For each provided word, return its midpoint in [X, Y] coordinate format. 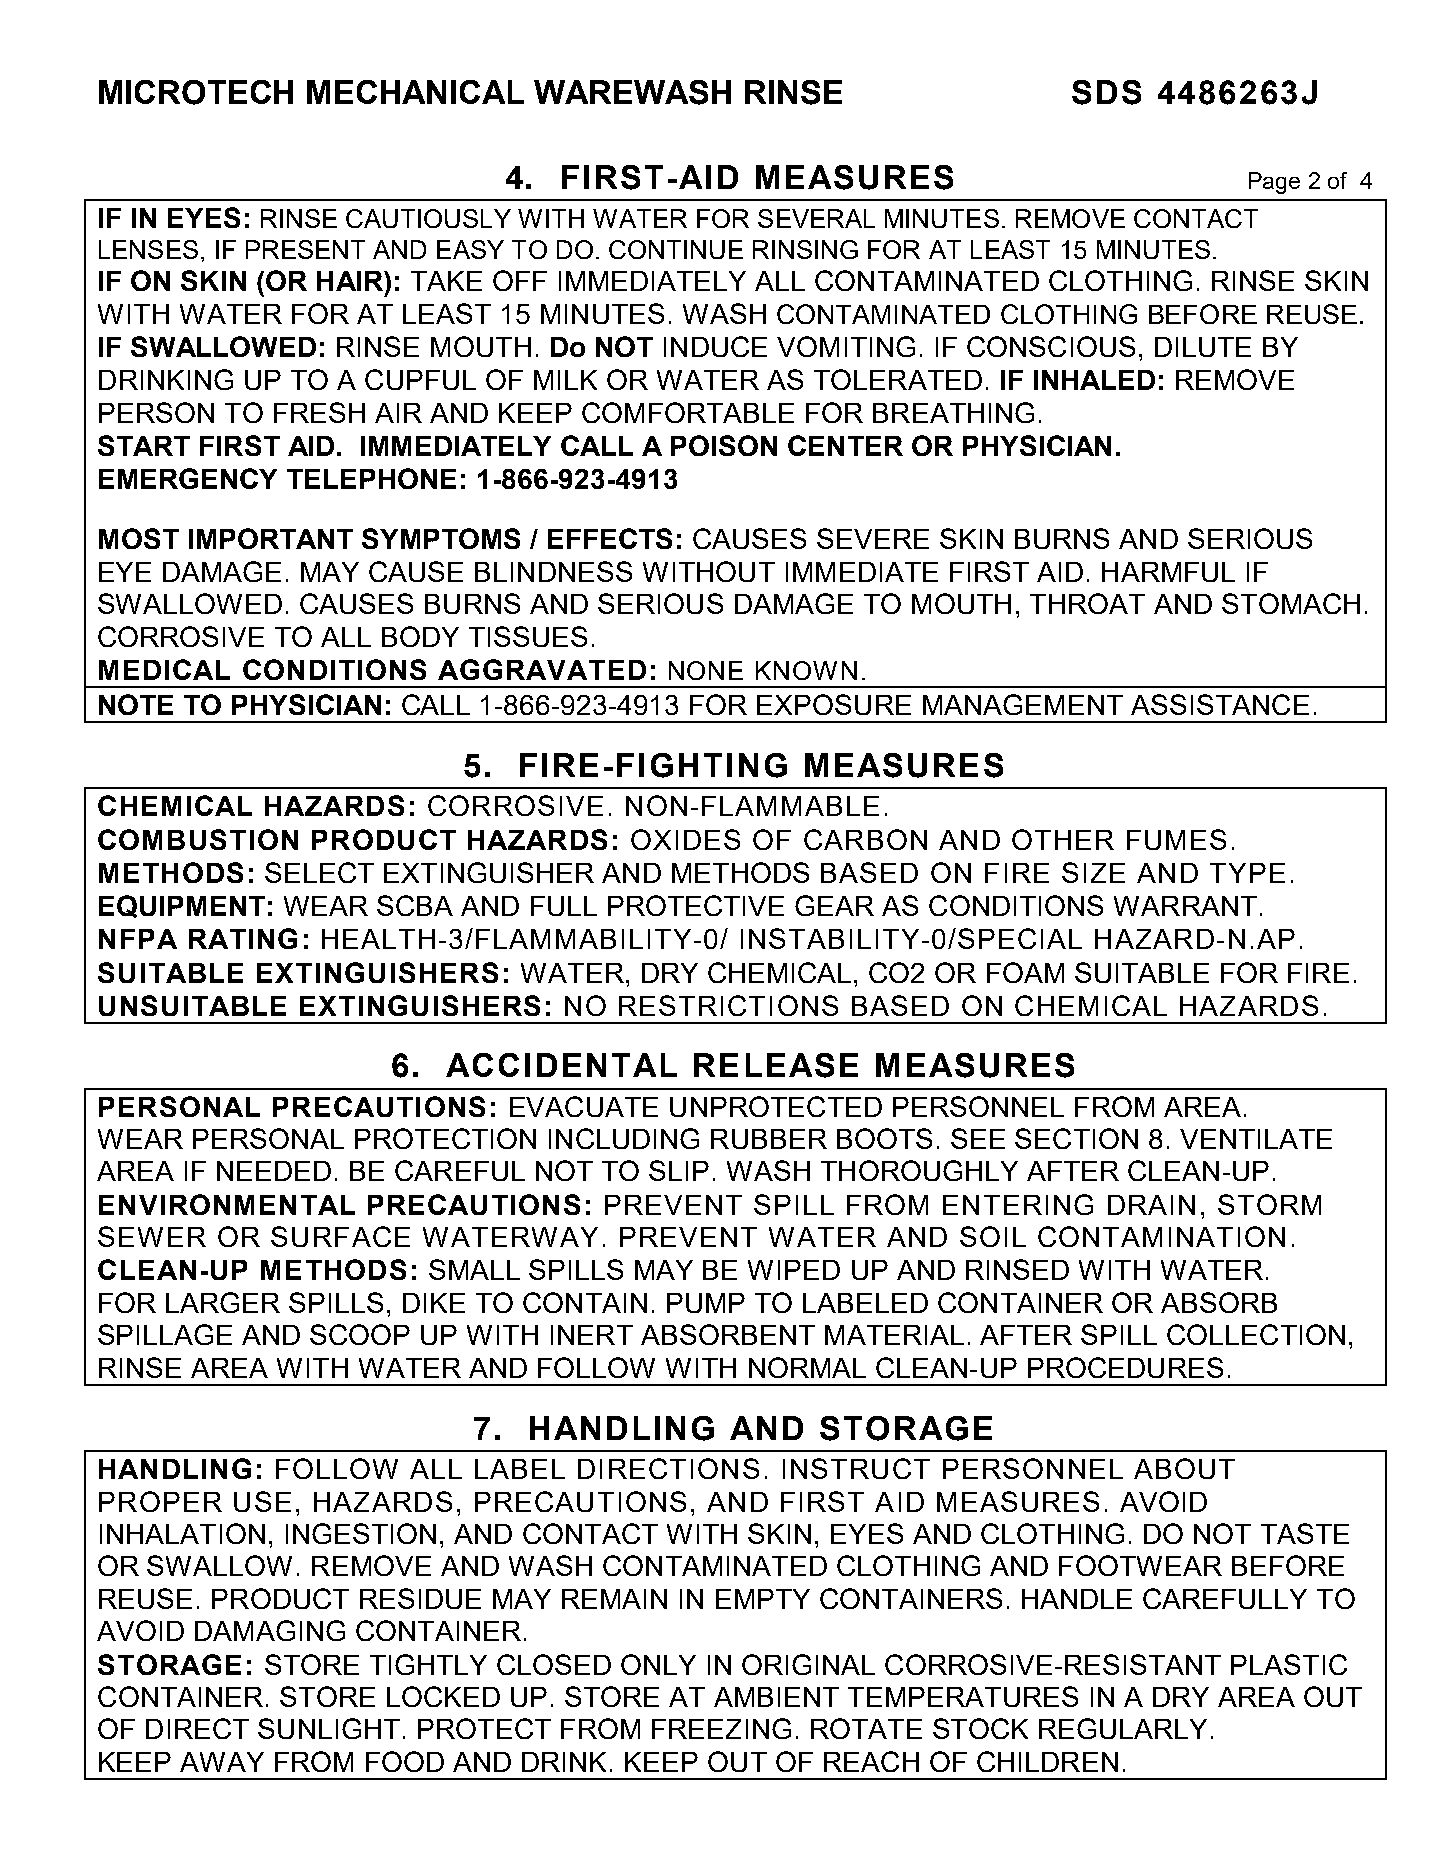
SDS [1106, 92]
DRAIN [1151, 1205]
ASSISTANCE [1220, 704]
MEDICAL [164, 669]
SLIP [679, 1170]
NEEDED [274, 1171]
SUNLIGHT [329, 1728]
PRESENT [305, 249]
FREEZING [721, 1728]
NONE [706, 670]
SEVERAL [816, 218]
